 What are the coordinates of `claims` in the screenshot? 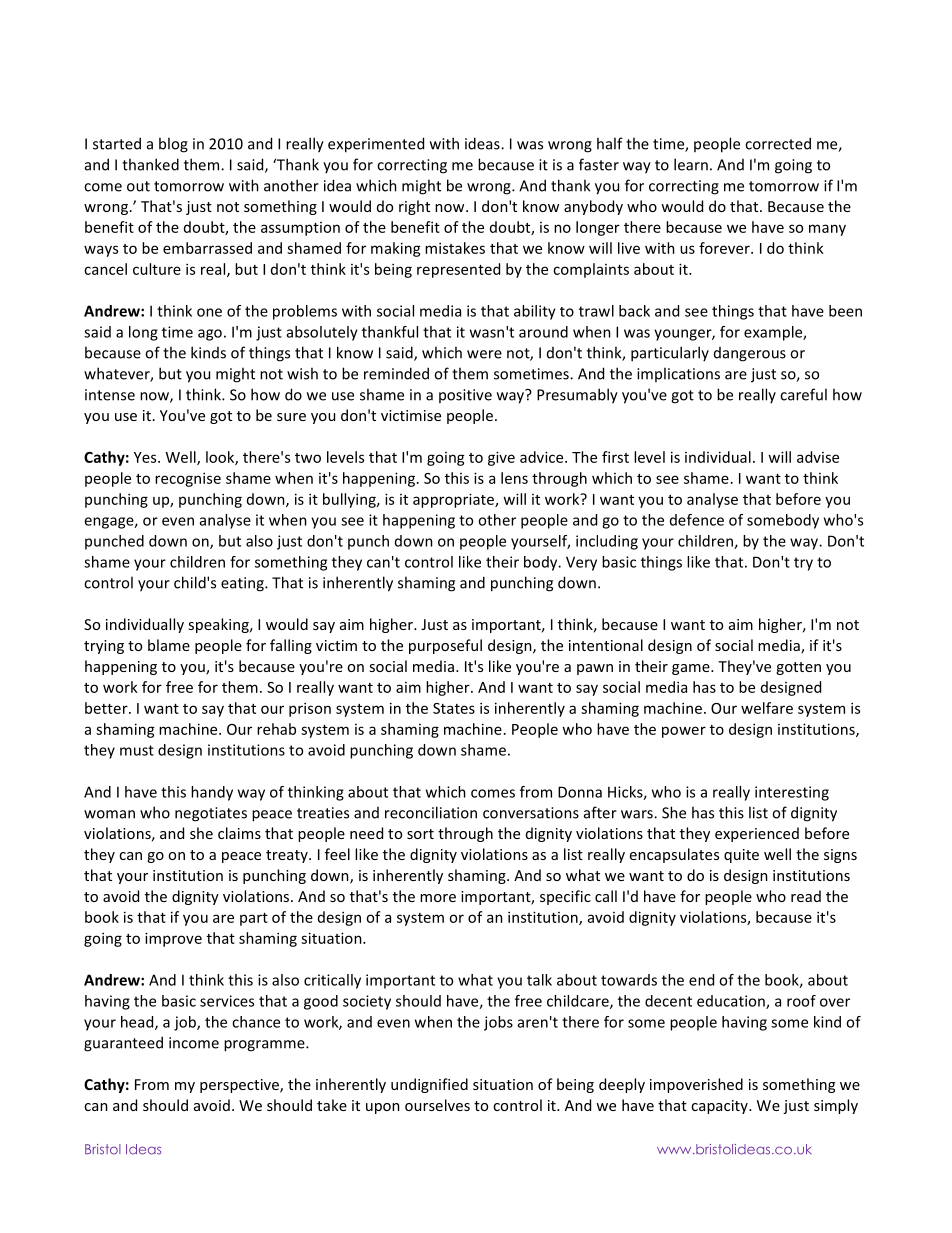 It's located at (239, 833).
